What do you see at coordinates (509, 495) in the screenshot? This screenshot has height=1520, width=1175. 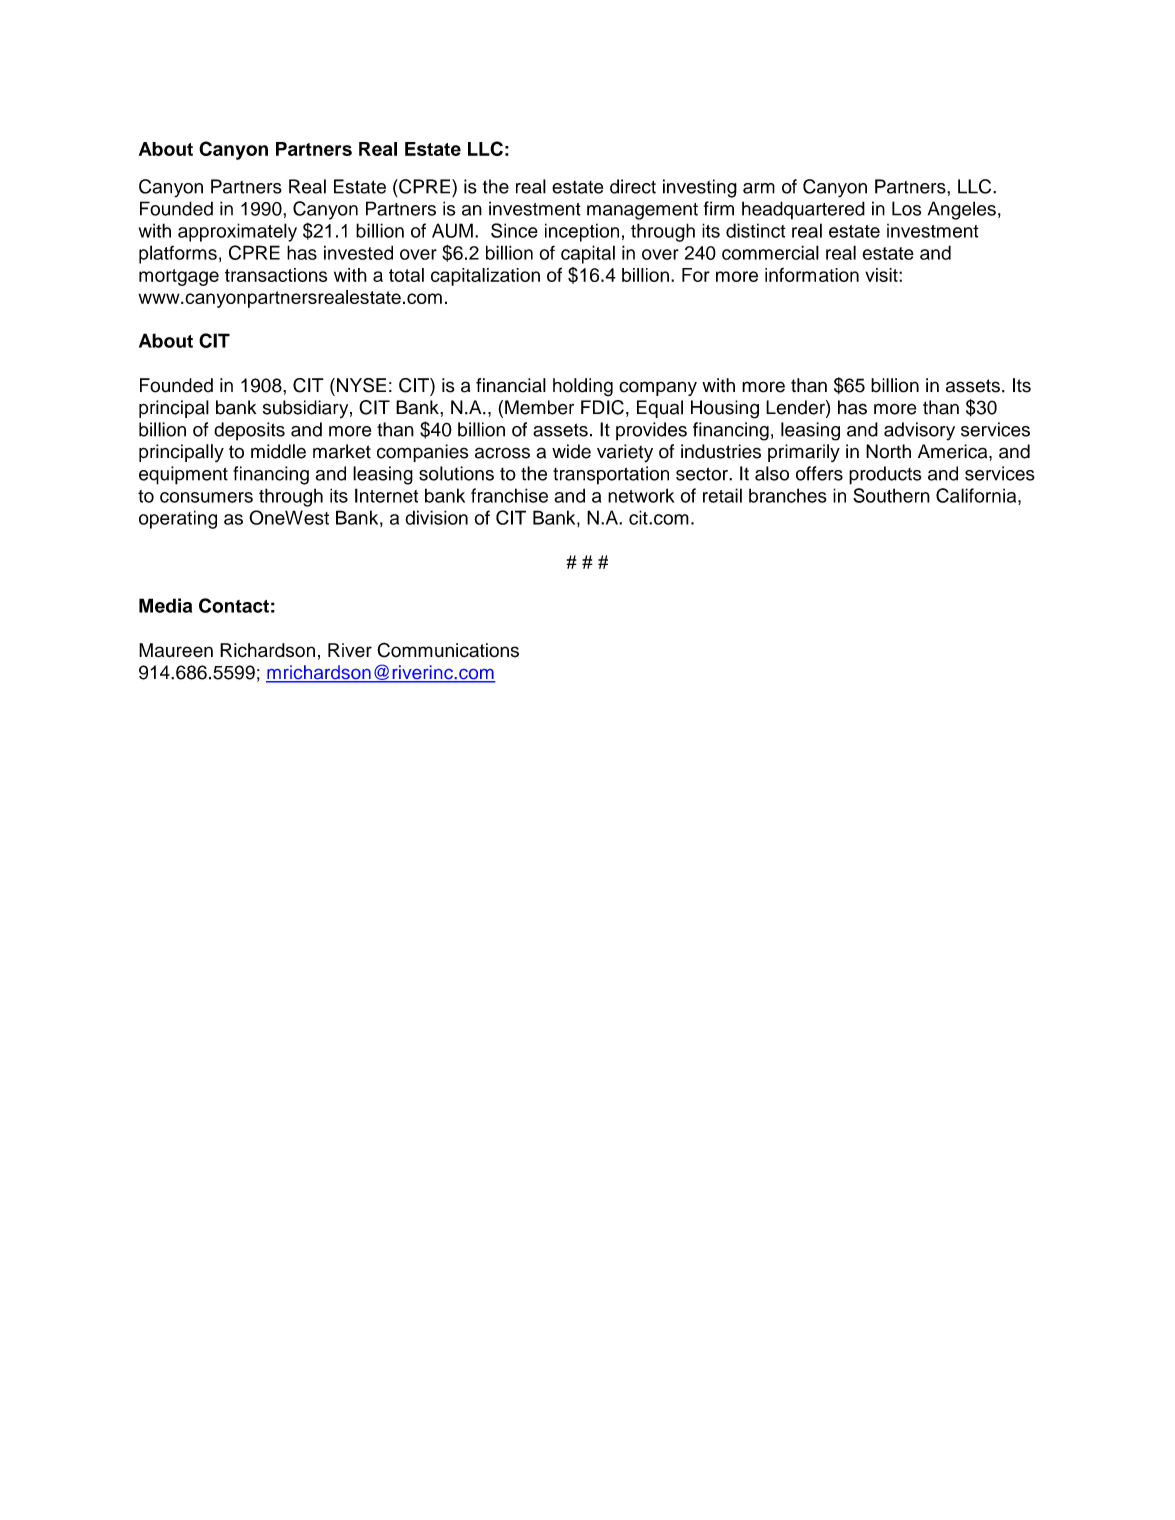 I see `franchise` at bounding box center [509, 495].
